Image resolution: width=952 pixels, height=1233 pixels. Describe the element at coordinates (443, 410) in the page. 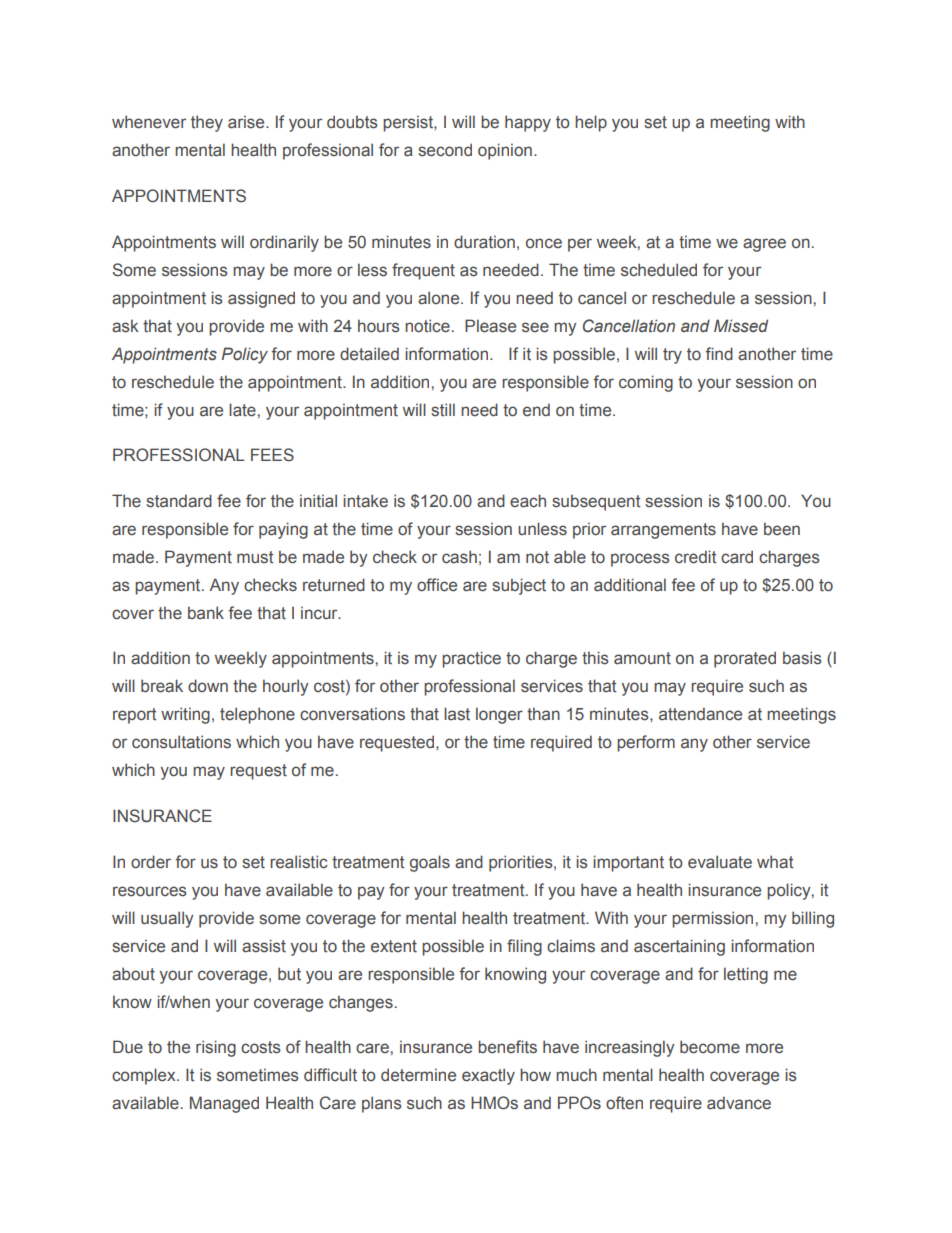

I see `still` at that location.
